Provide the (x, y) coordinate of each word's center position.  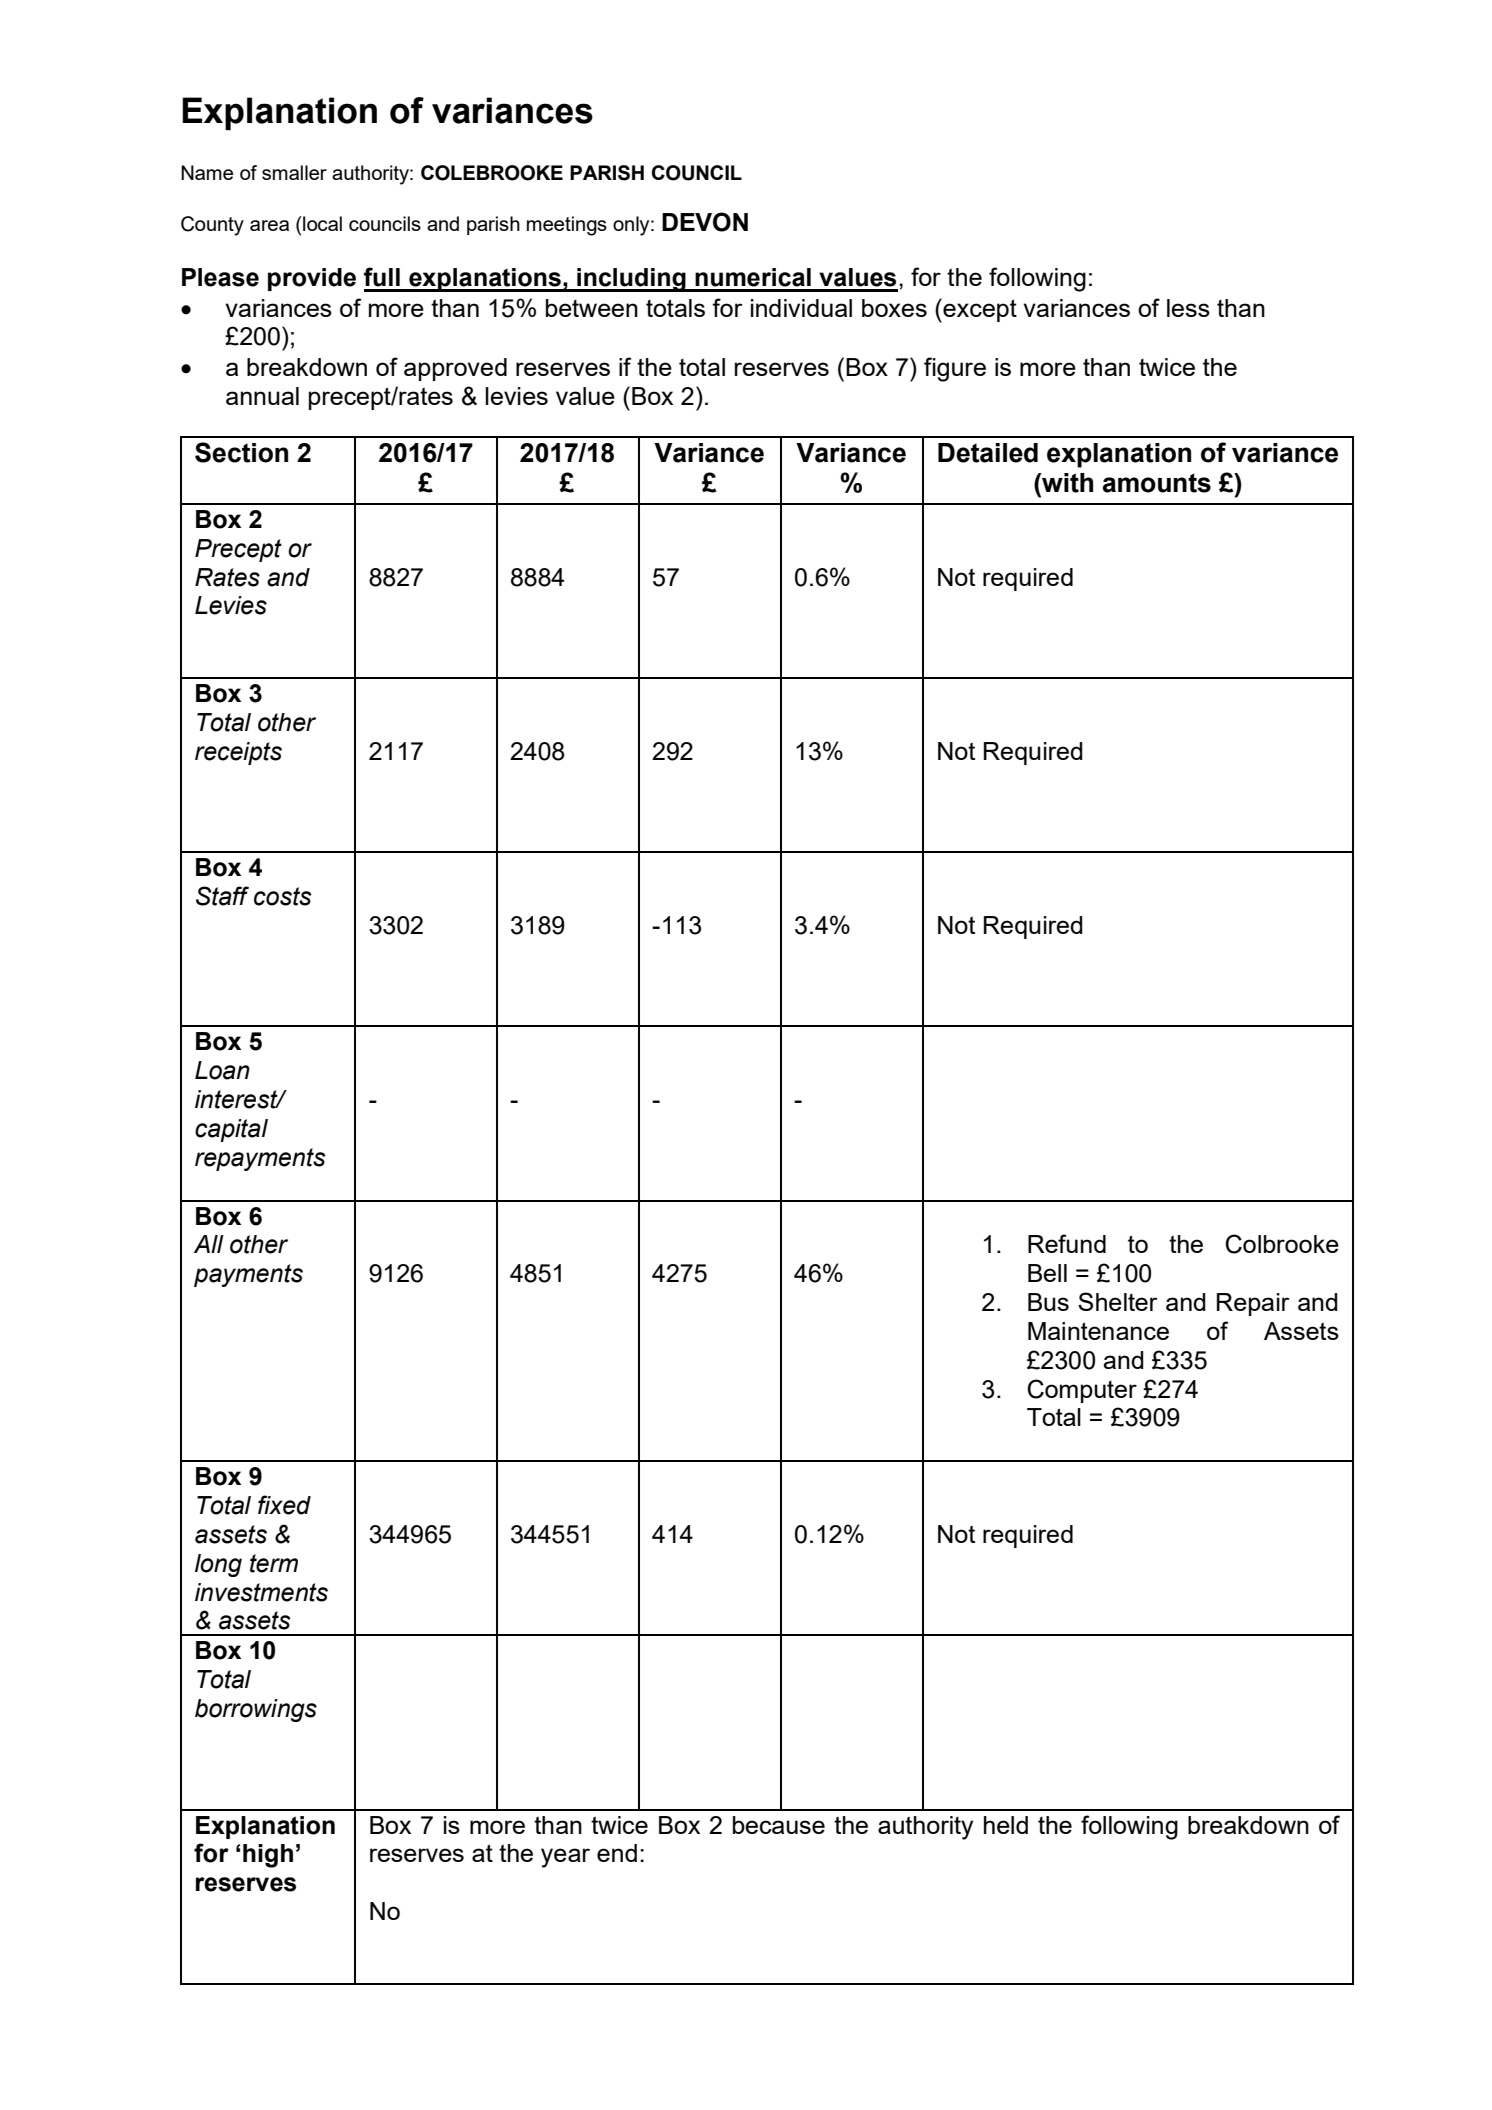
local (322, 223)
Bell (1047, 1273)
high (268, 1856)
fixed (284, 1505)
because (779, 1825)
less (1188, 308)
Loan (222, 1070)
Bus (1048, 1302)
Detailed (988, 453)
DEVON (705, 222)
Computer (1082, 1391)
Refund (1067, 1243)
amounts (1157, 483)
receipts (238, 753)
